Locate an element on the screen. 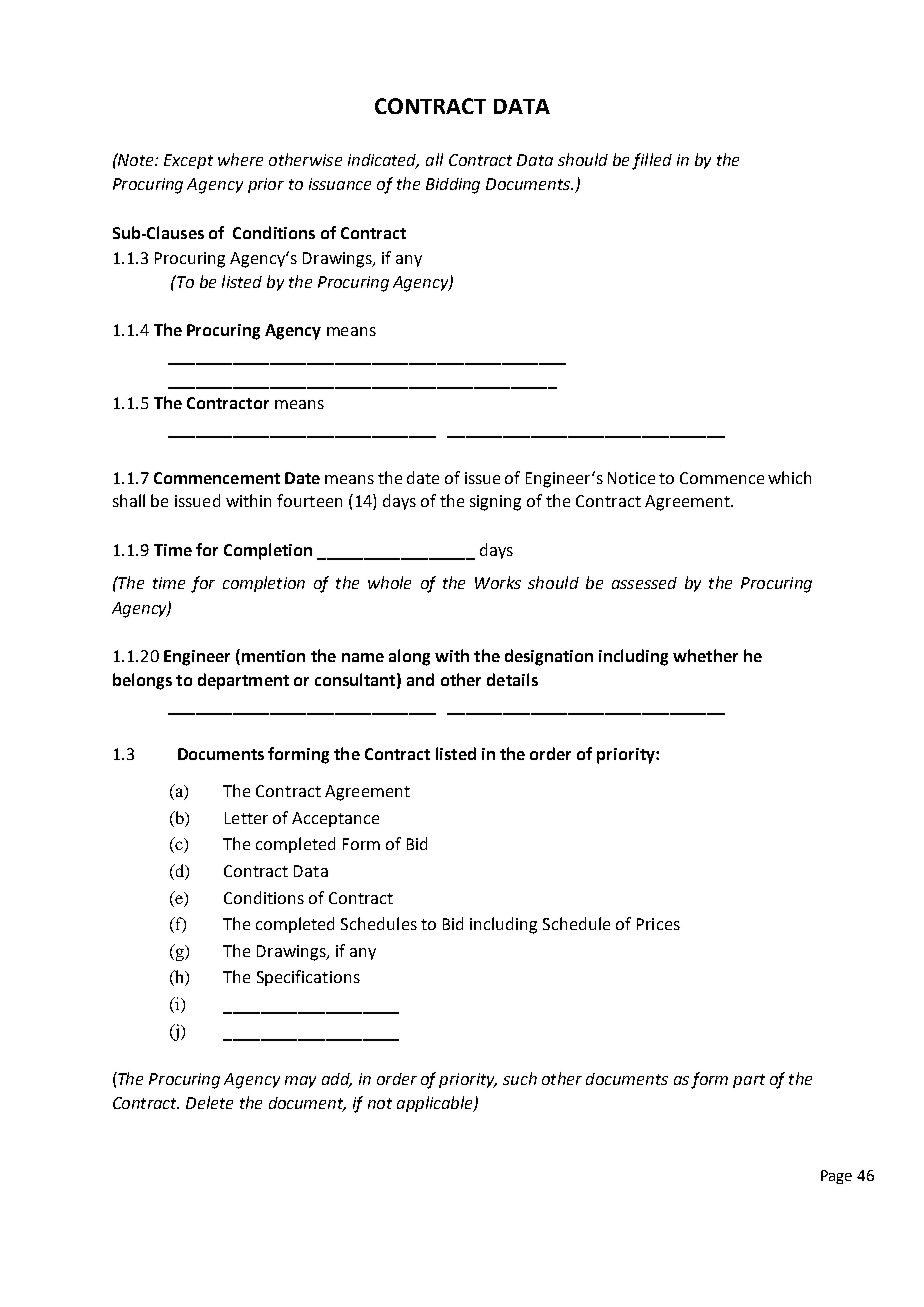 Image resolution: width=924 pixels, height=1307 pixels. applicable is located at coordinates (436, 1104).
